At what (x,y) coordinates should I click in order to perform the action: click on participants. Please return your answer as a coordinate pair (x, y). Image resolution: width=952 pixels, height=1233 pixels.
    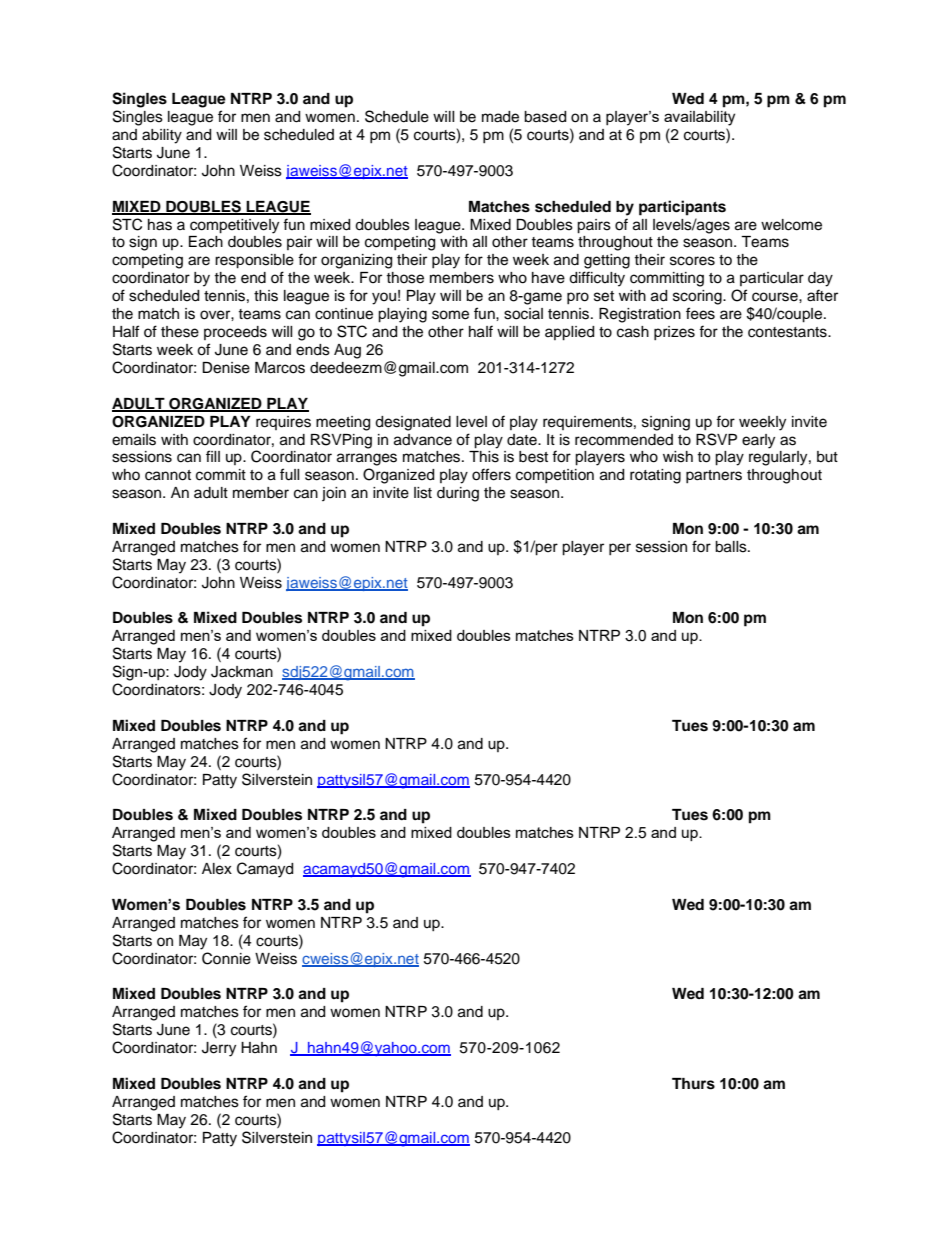
    Looking at the image, I should click on (682, 208).
